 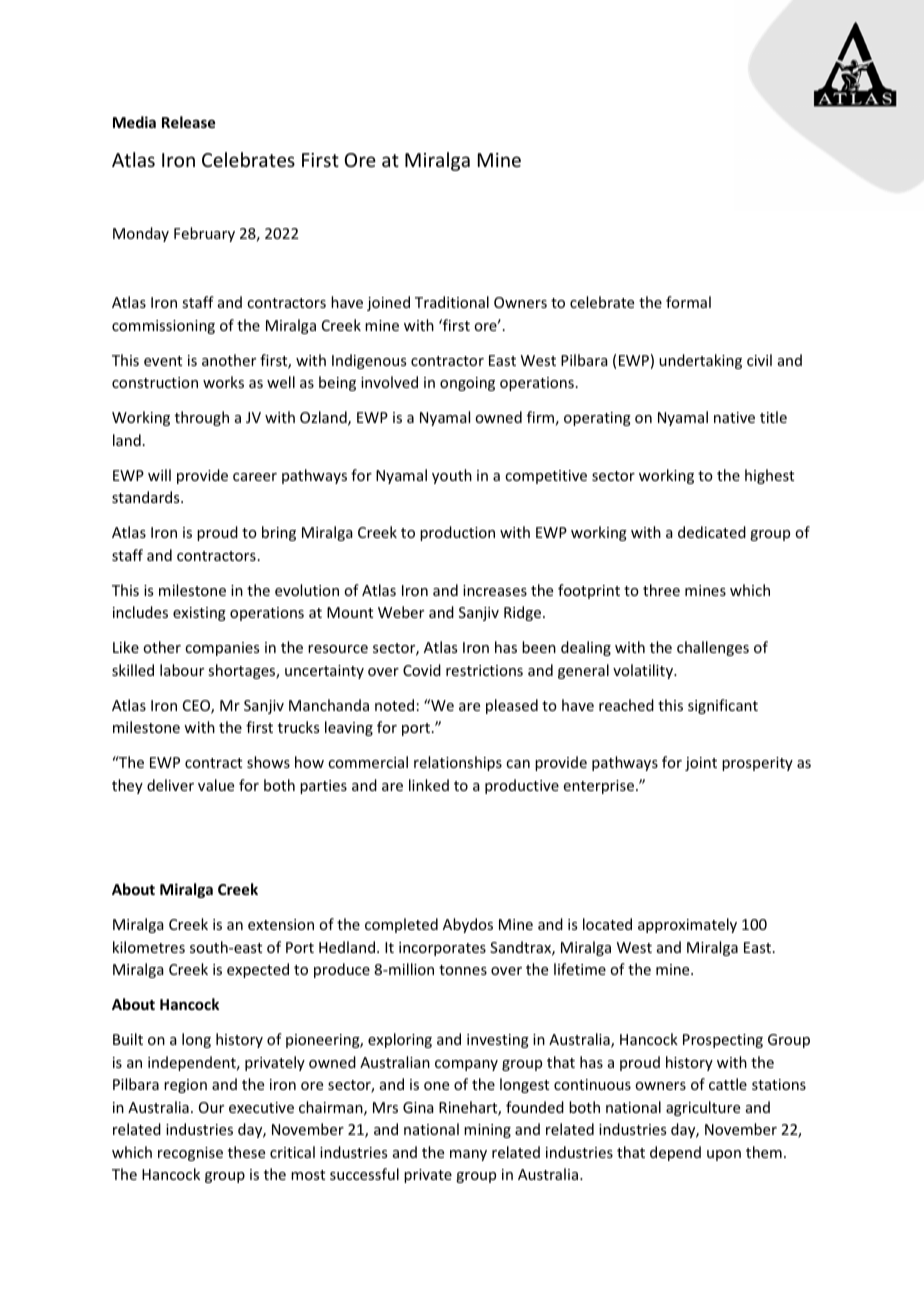 What do you see at coordinates (688, 302) in the screenshot?
I see `formal` at bounding box center [688, 302].
